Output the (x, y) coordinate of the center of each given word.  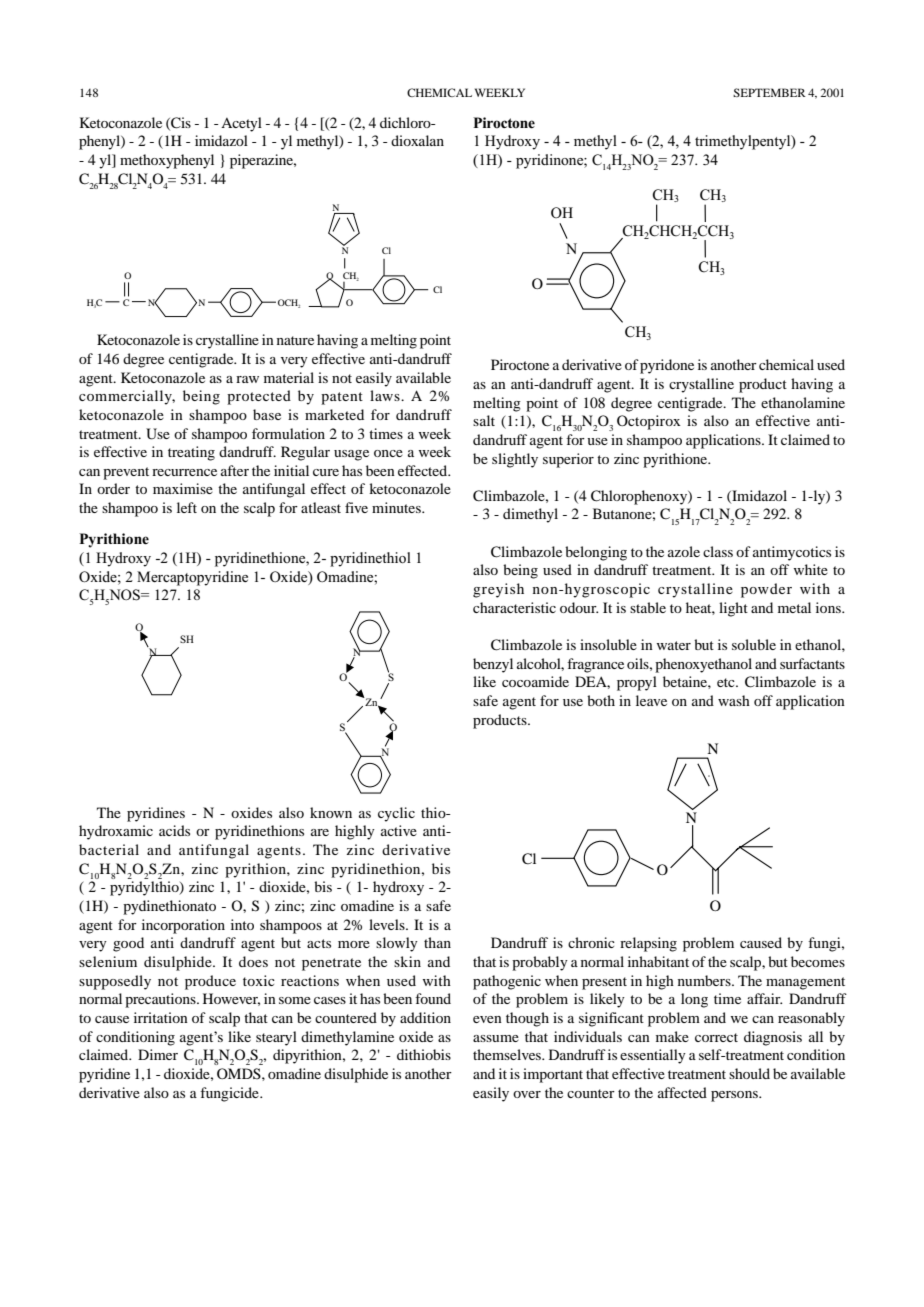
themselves (508, 1054)
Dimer (158, 1054)
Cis (180, 123)
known (331, 812)
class (718, 551)
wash (734, 700)
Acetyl (241, 124)
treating (191, 453)
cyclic (396, 814)
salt (484, 420)
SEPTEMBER (769, 92)
